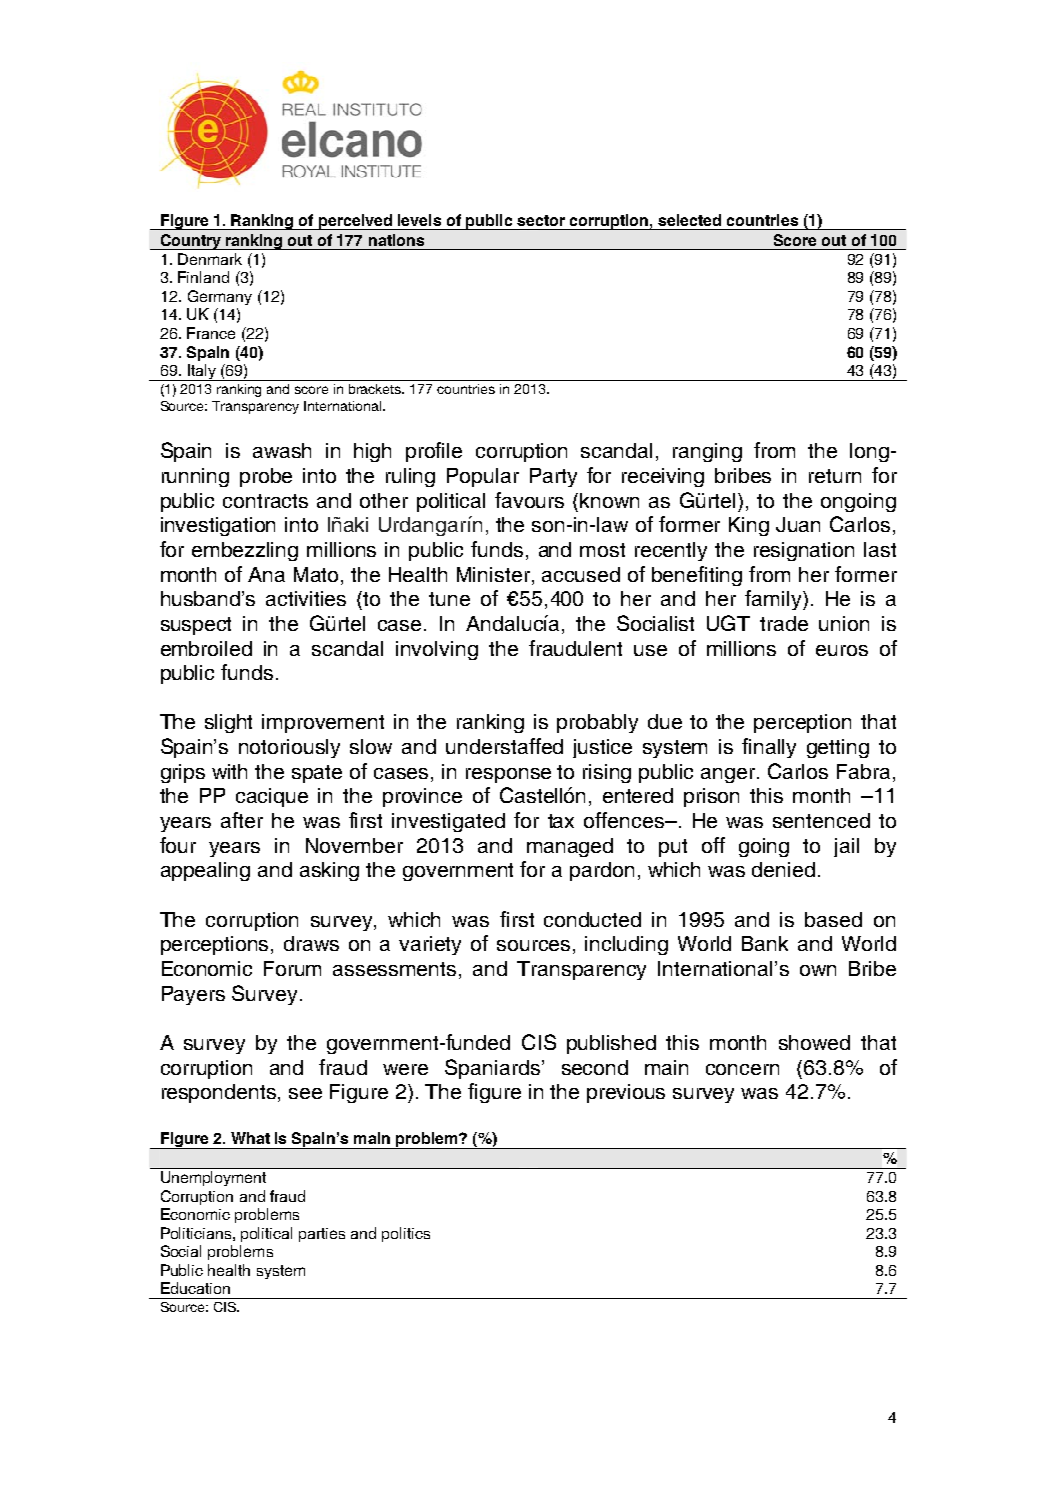 Image resolution: width=1057 pixels, height=1496 pixels. I want to click on selected, so click(689, 220).
